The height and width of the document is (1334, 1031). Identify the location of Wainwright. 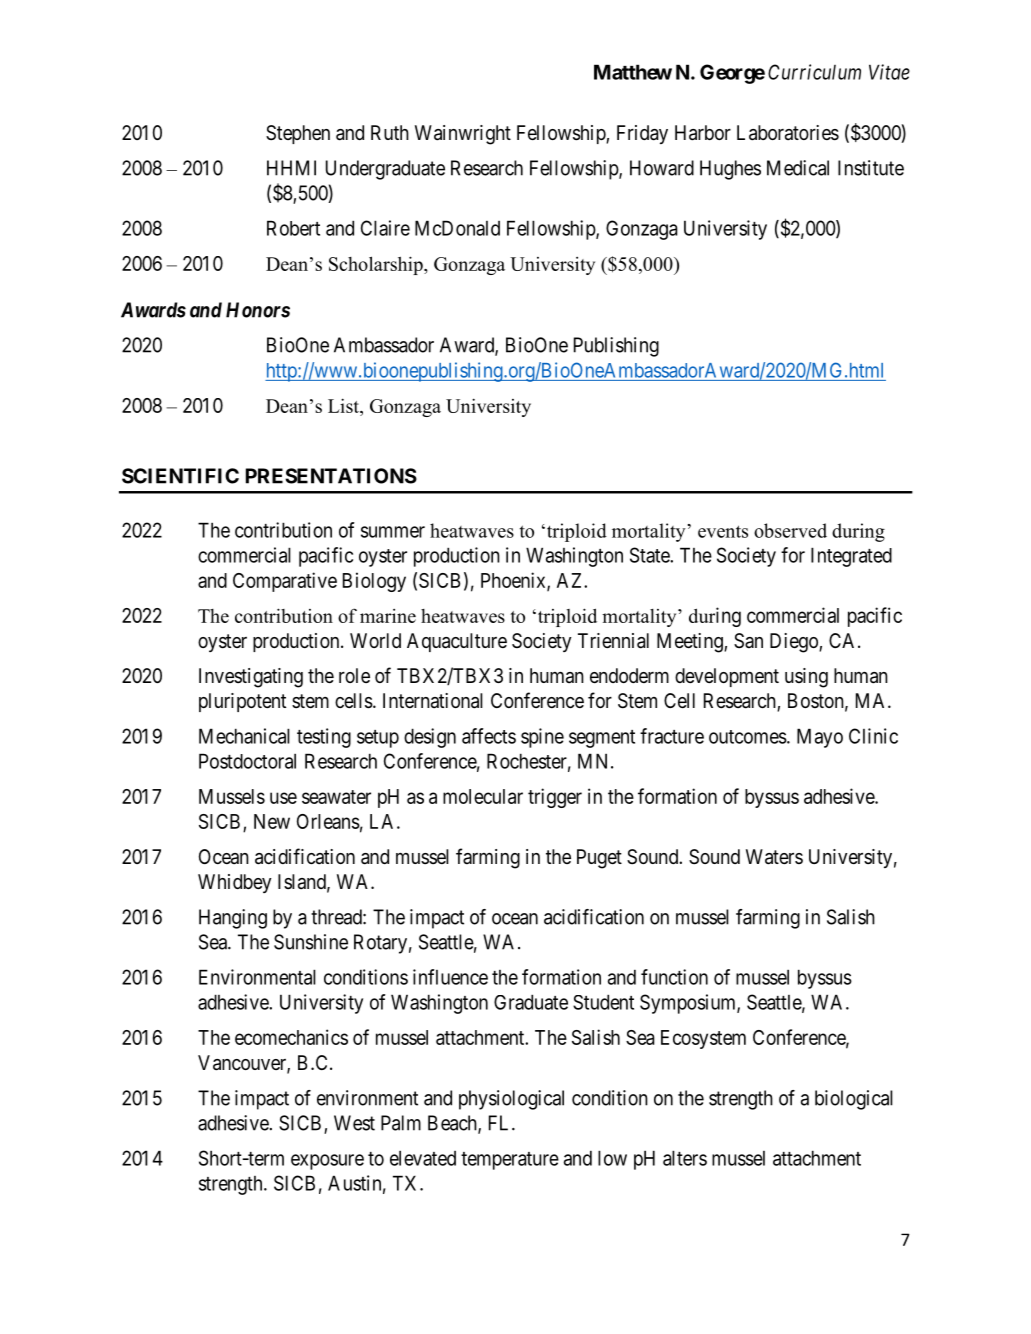
(463, 135).
